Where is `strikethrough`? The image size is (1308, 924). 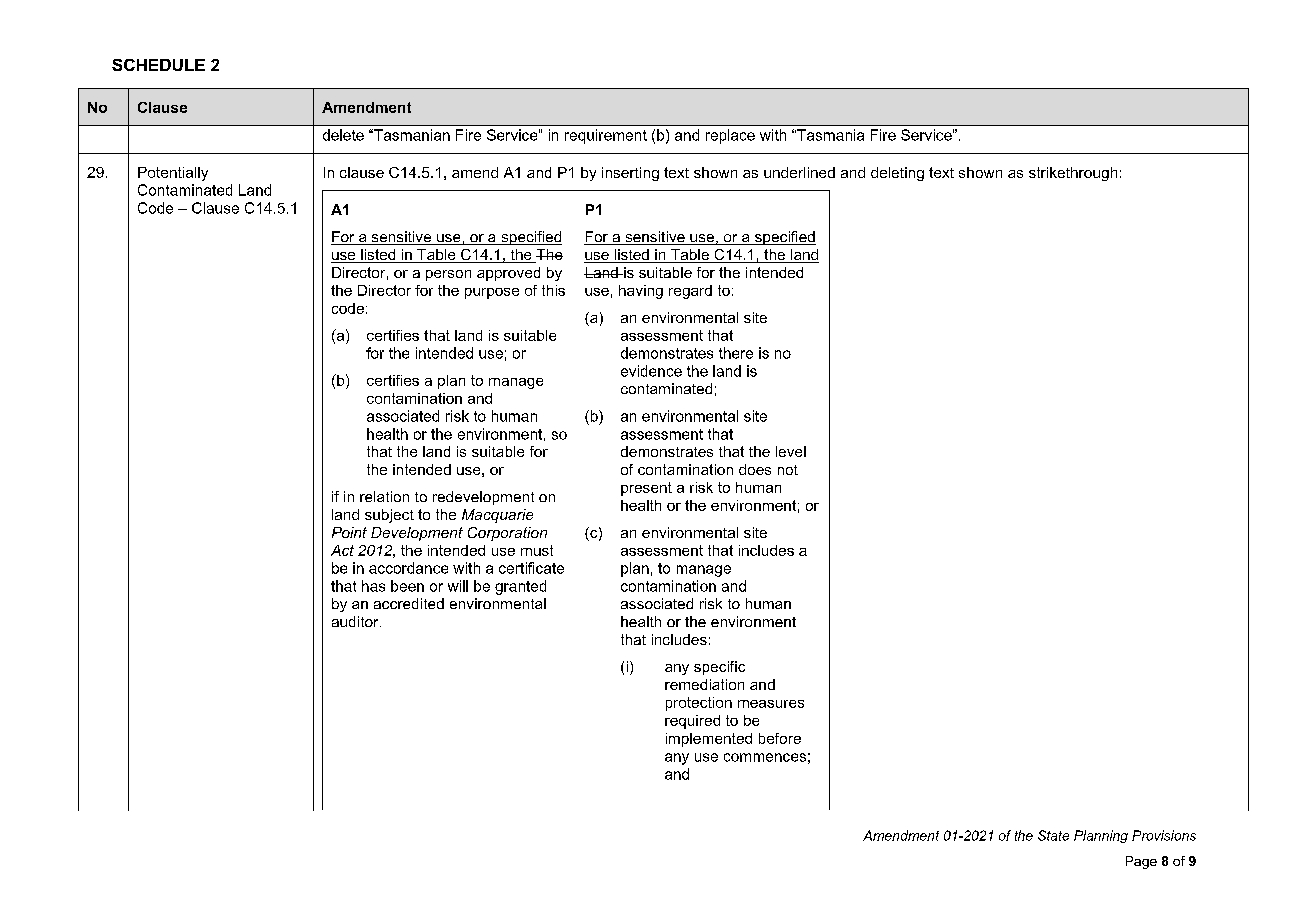 strikethrough is located at coordinates (1073, 174).
